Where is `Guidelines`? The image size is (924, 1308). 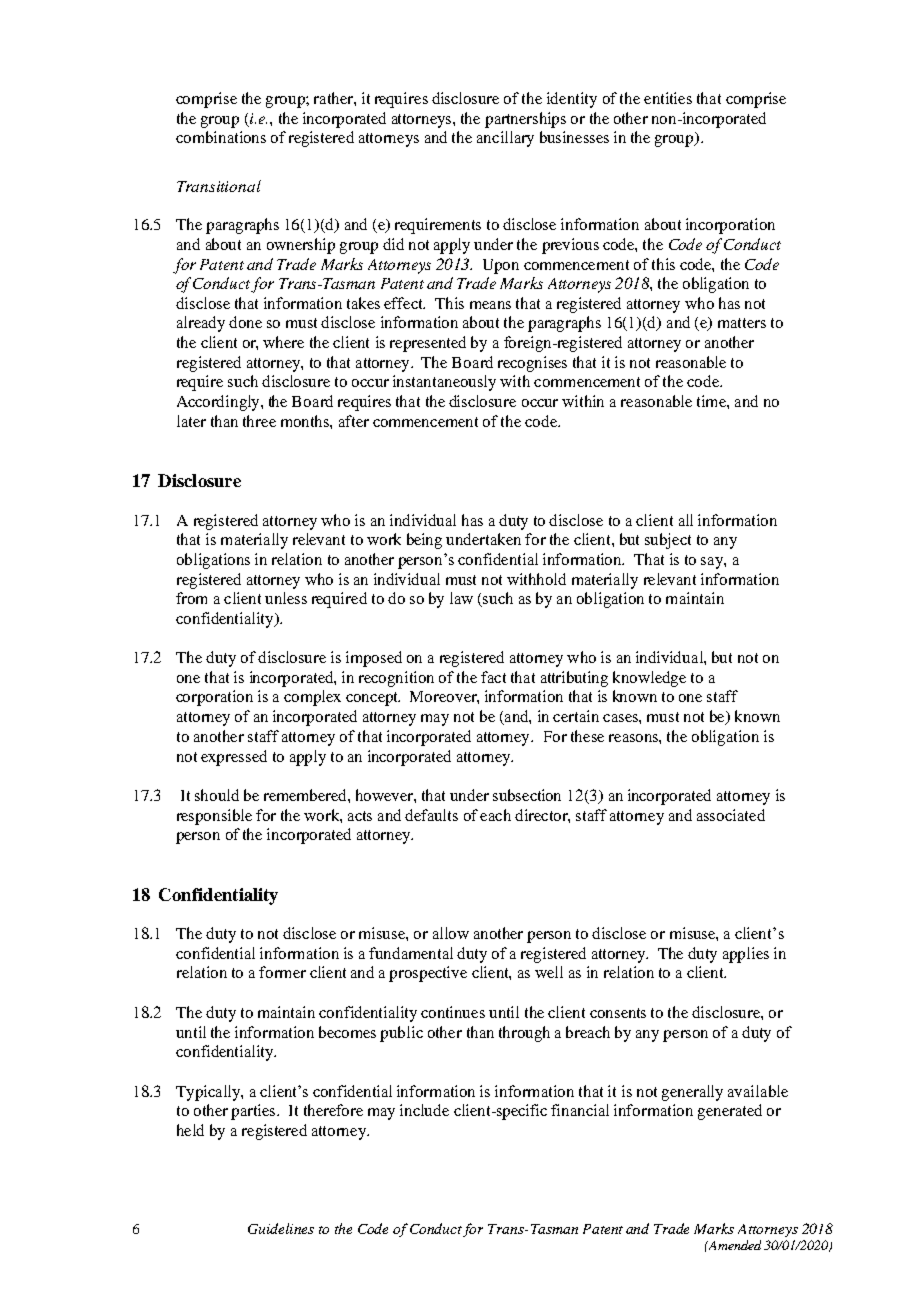 Guidelines is located at coordinates (281, 1228).
